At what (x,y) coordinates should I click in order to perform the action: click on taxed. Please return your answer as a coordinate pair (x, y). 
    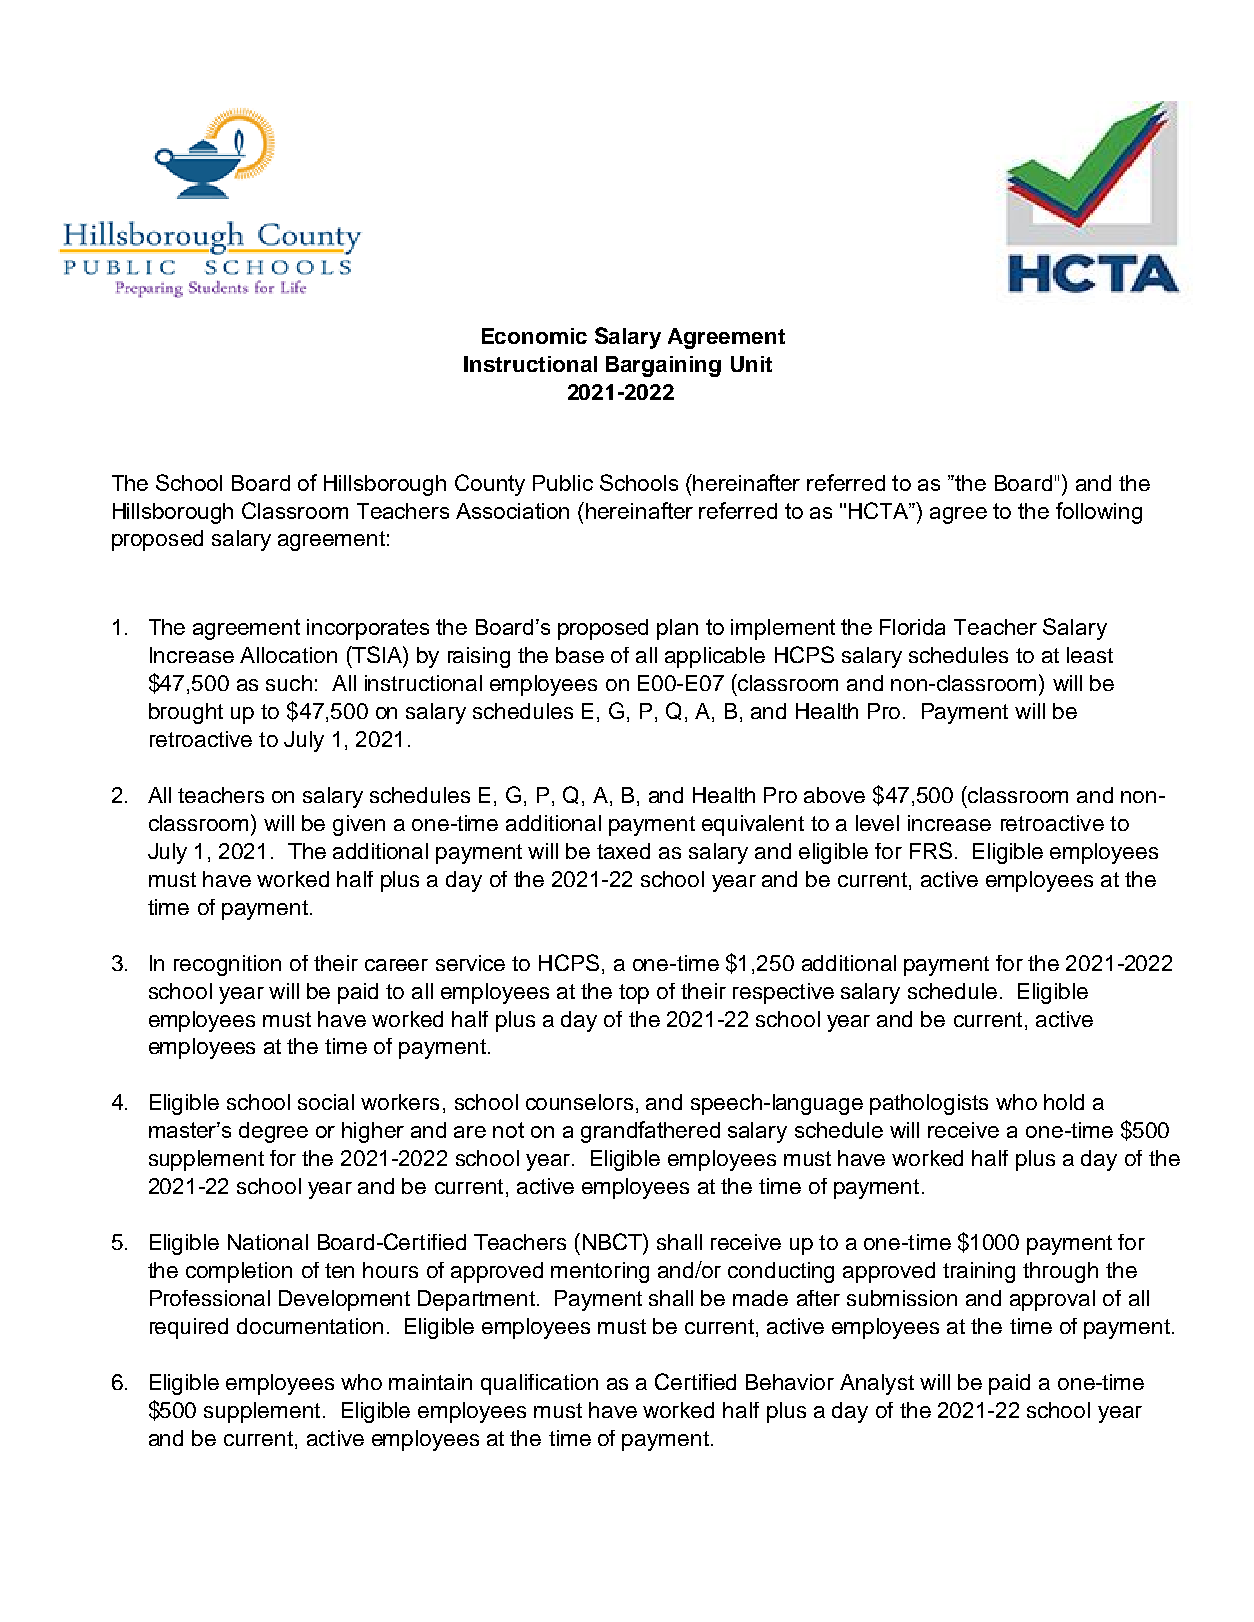
    Looking at the image, I should click on (623, 851).
